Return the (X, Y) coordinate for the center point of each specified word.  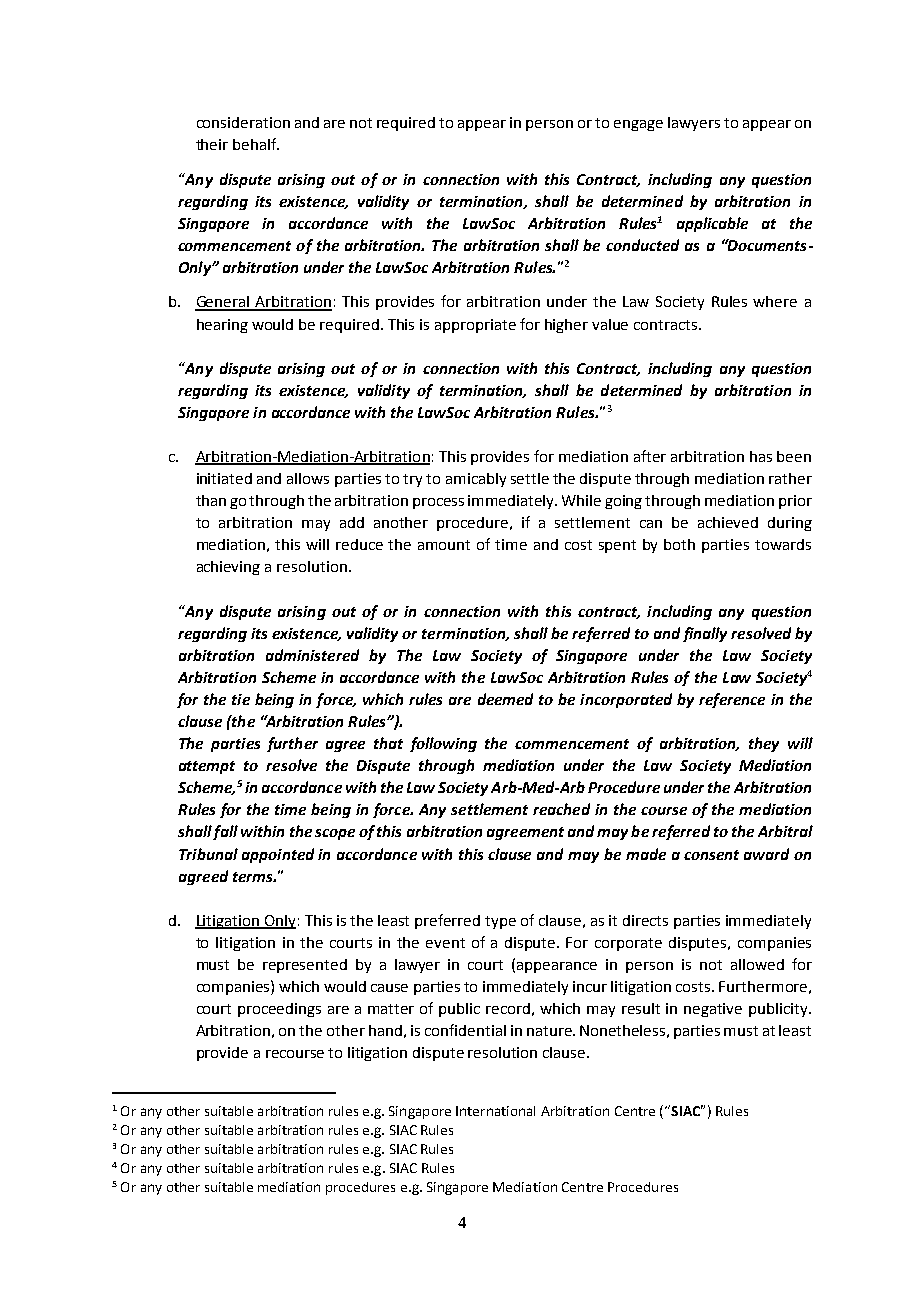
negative (713, 1010)
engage (638, 125)
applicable (712, 224)
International (495, 1111)
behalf (256, 144)
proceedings (279, 1010)
